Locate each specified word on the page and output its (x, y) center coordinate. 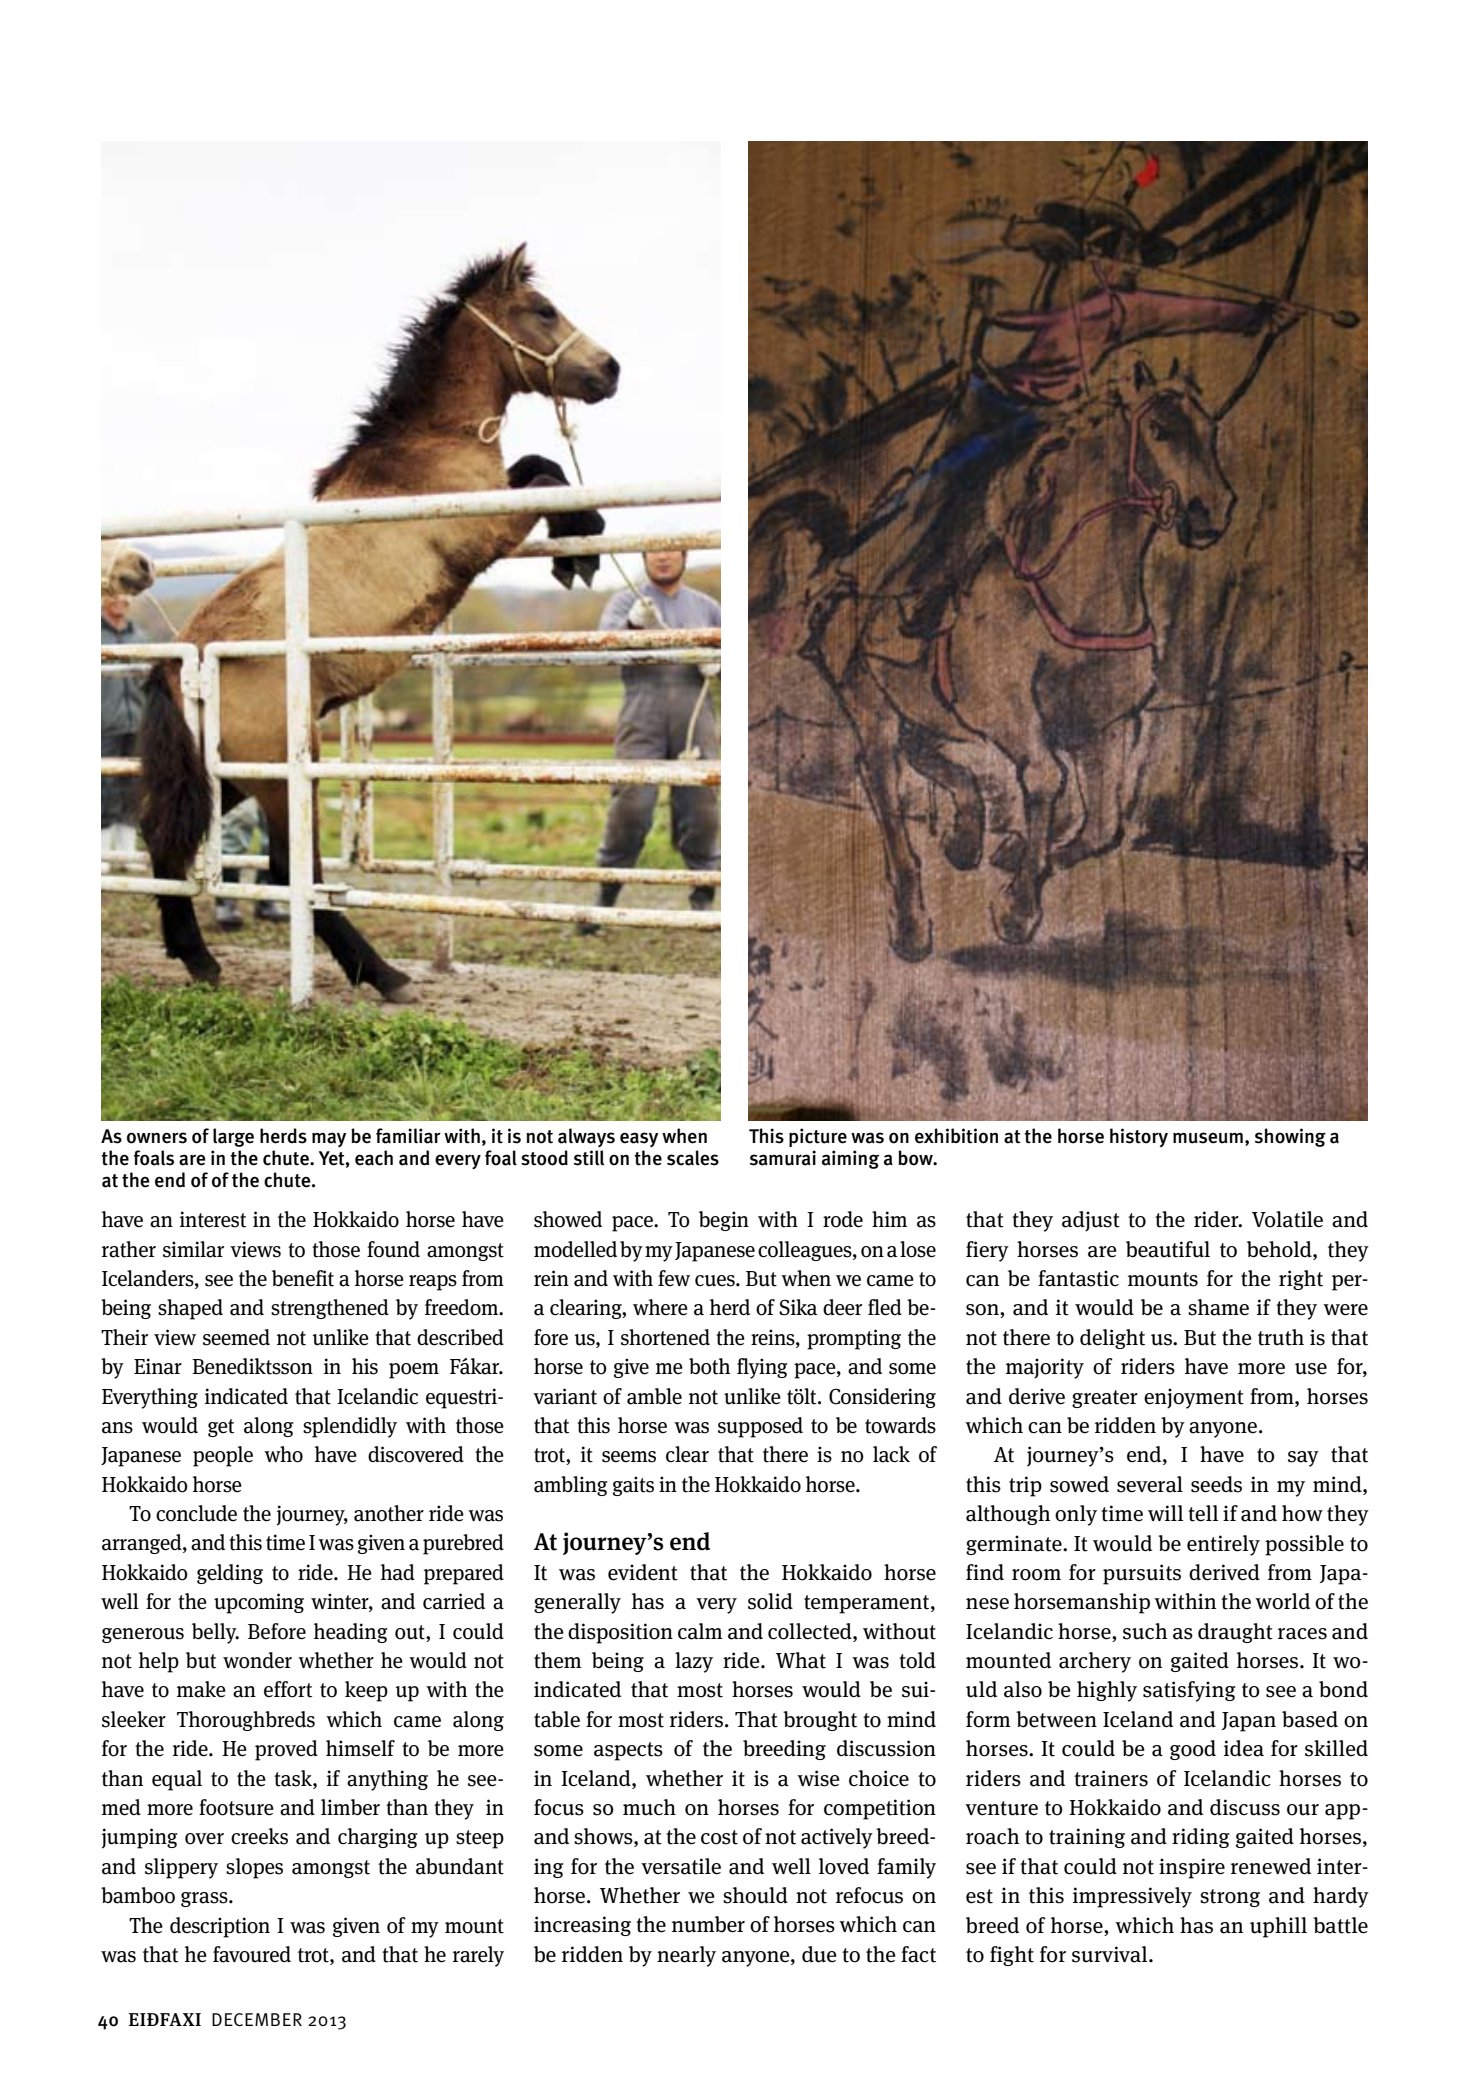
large (233, 1137)
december (257, 2019)
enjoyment (1194, 1398)
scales (693, 1158)
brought (820, 1721)
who (283, 1454)
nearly (686, 1956)
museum (1208, 1138)
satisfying (1189, 1691)
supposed (760, 1427)
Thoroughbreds (246, 1721)
